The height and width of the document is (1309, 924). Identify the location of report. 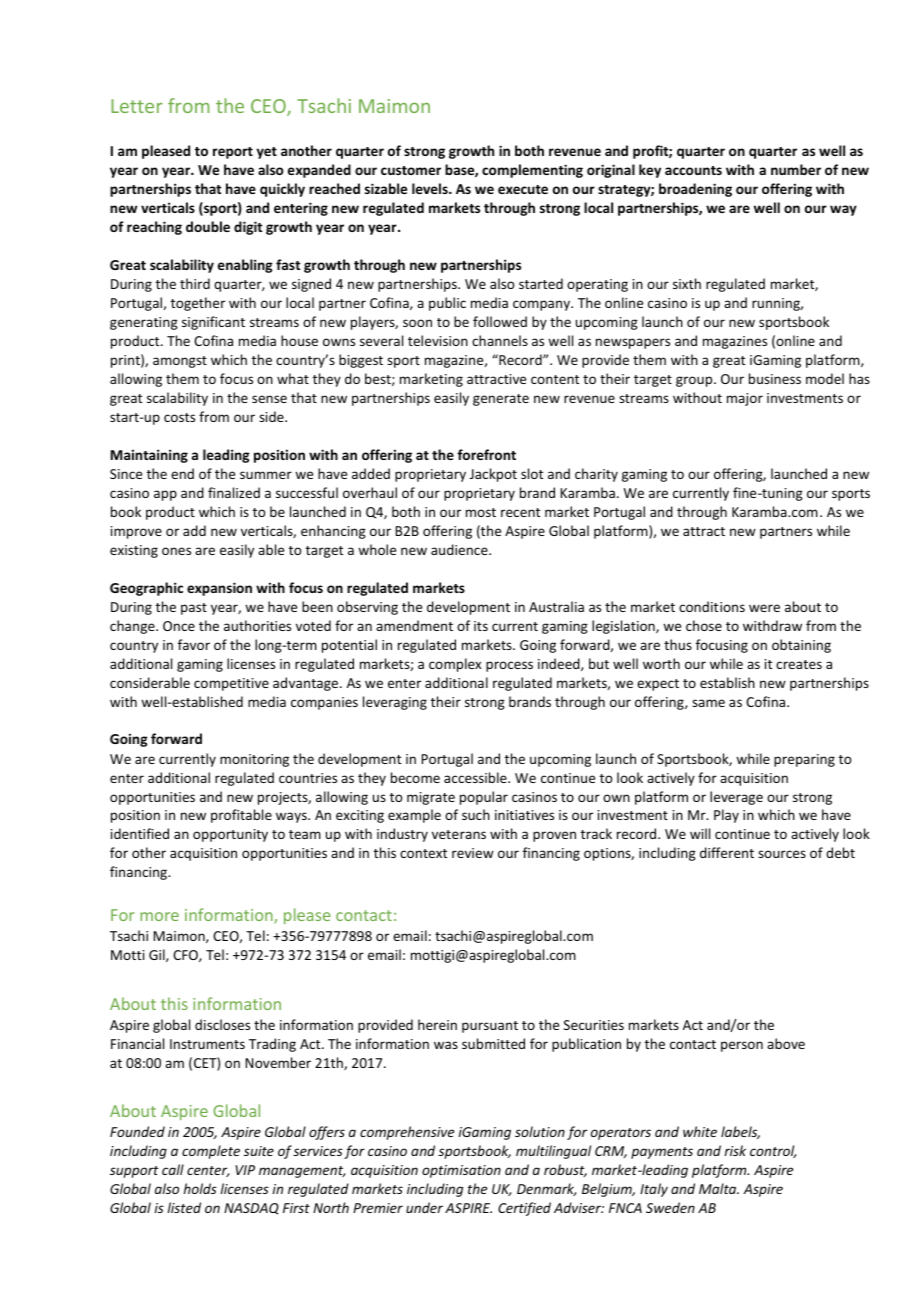
(233, 153).
